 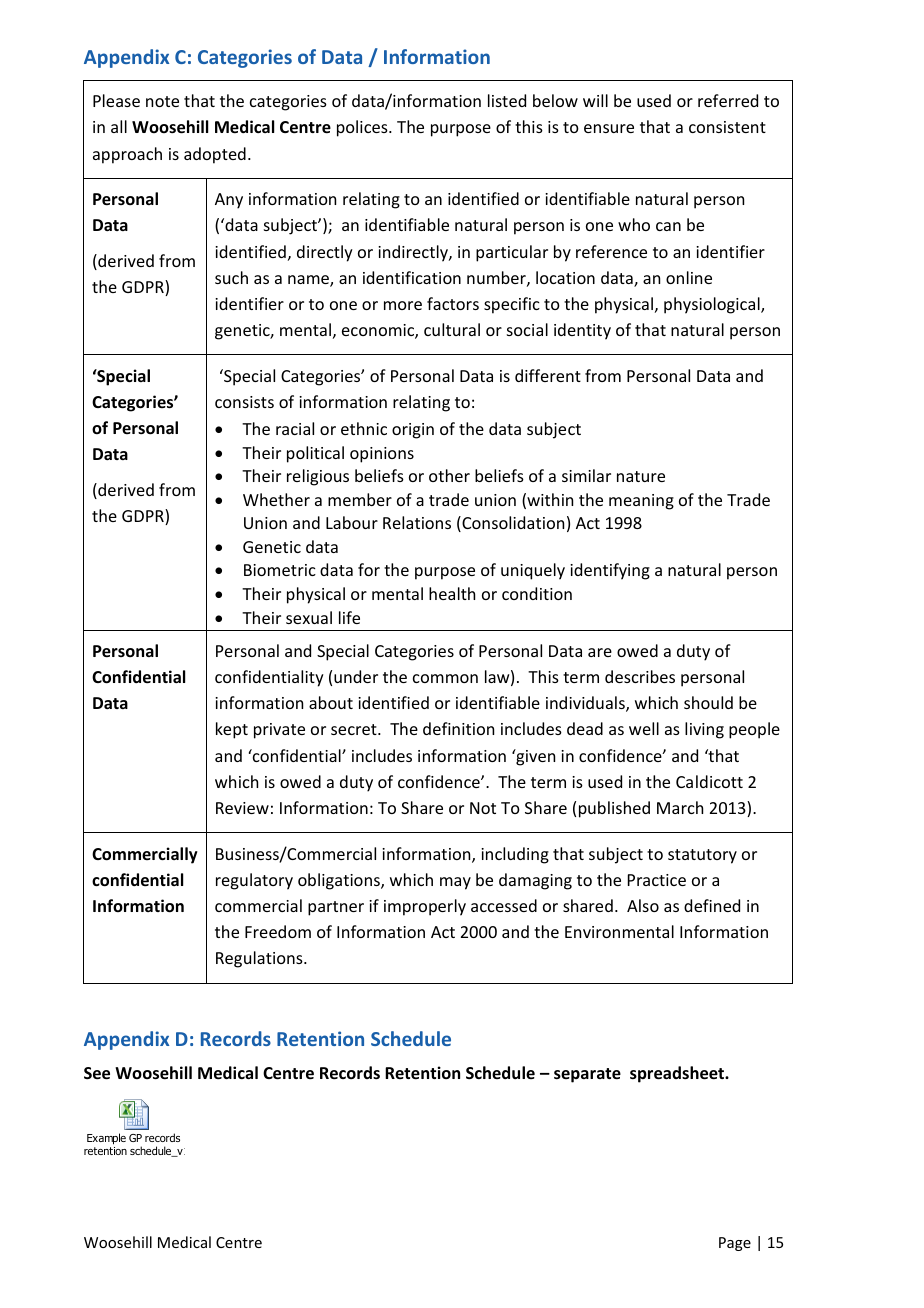 What do you see at coordinates (276, 499) in the image?
I see `Whether` at bounding box center [276, 499].
